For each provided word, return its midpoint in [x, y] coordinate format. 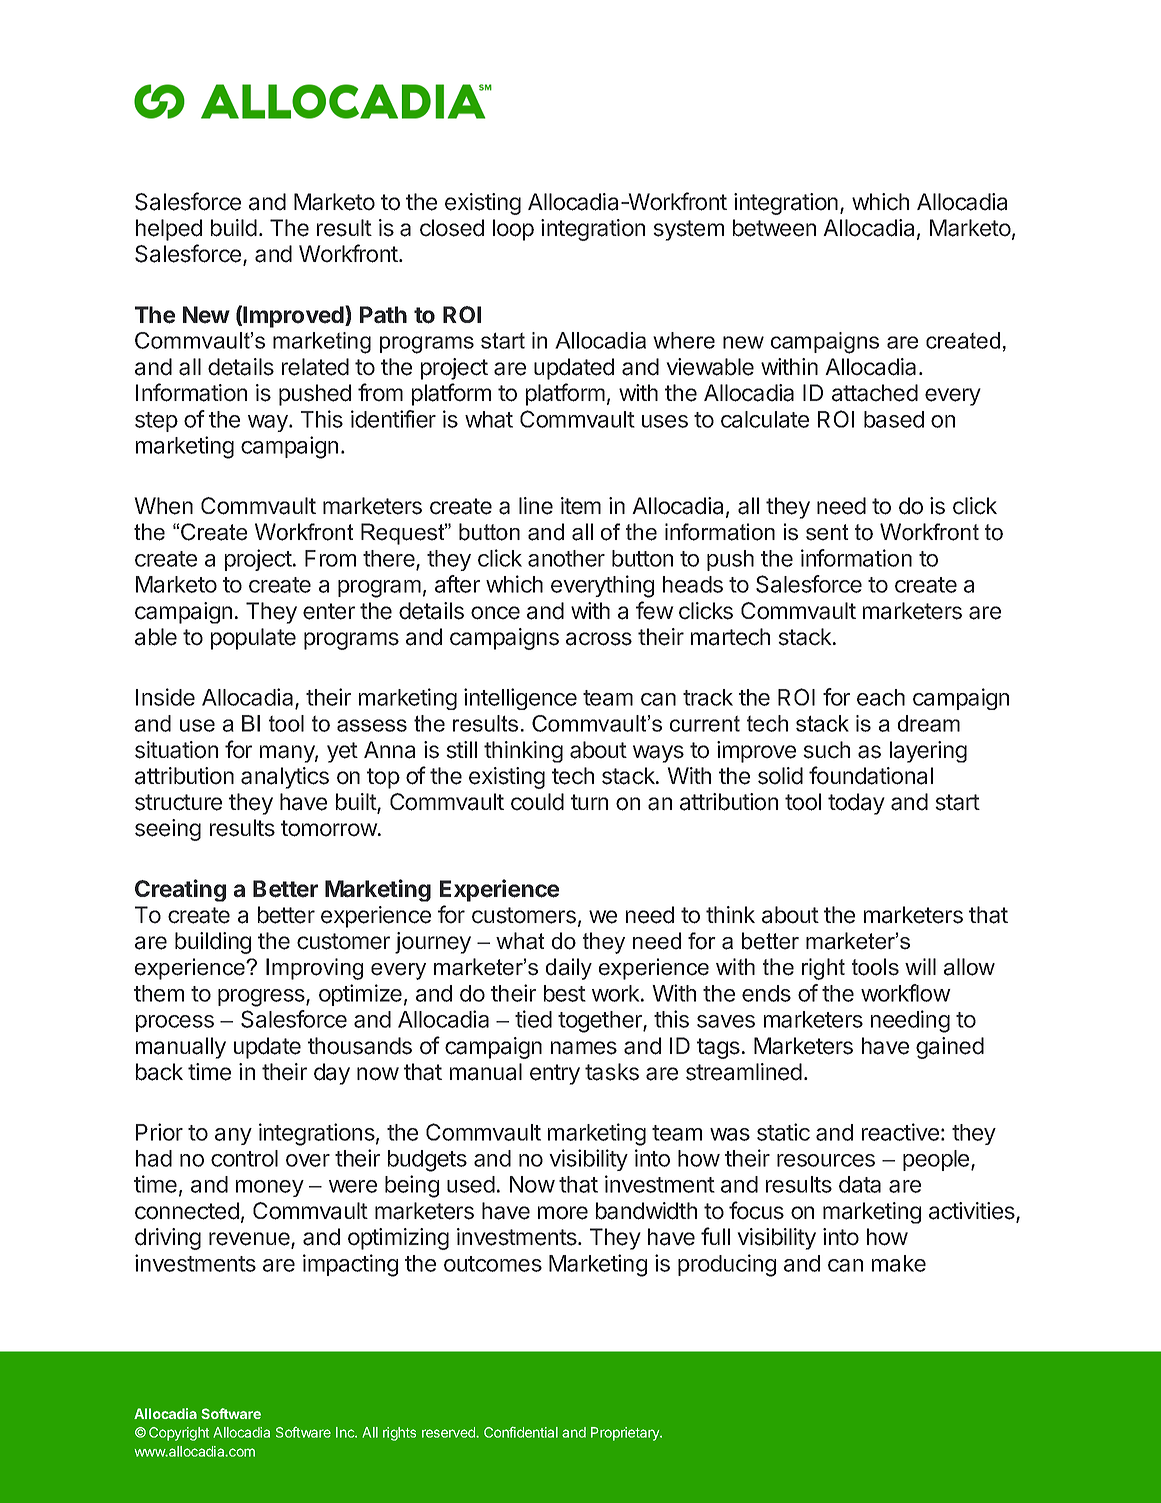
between [774, 228]
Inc [346, 1432]
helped [169, 230]
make [899, 1263]
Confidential [521, 1432]
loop [513, 230]
